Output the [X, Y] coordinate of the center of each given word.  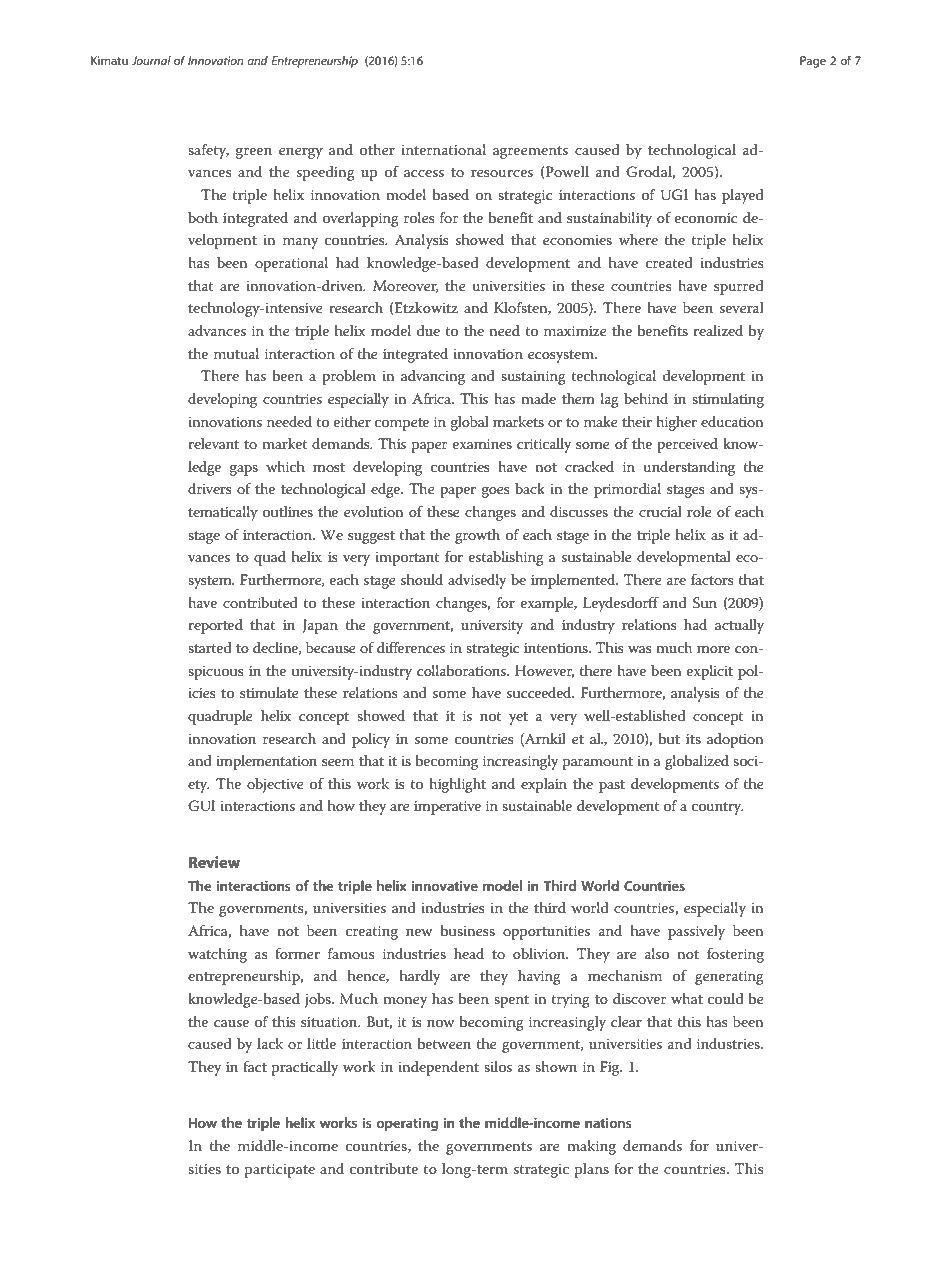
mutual [236, 353]
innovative [445, 886]
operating [407, 1124]
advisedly [477, 581]
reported [215, 626]
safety [208, 151]
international [443, 149]
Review [214, 862]
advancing [433, 377]
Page [813, 62]
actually [739, 626]
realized [718, 330]
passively [696, 932]
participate [280, 1171]
